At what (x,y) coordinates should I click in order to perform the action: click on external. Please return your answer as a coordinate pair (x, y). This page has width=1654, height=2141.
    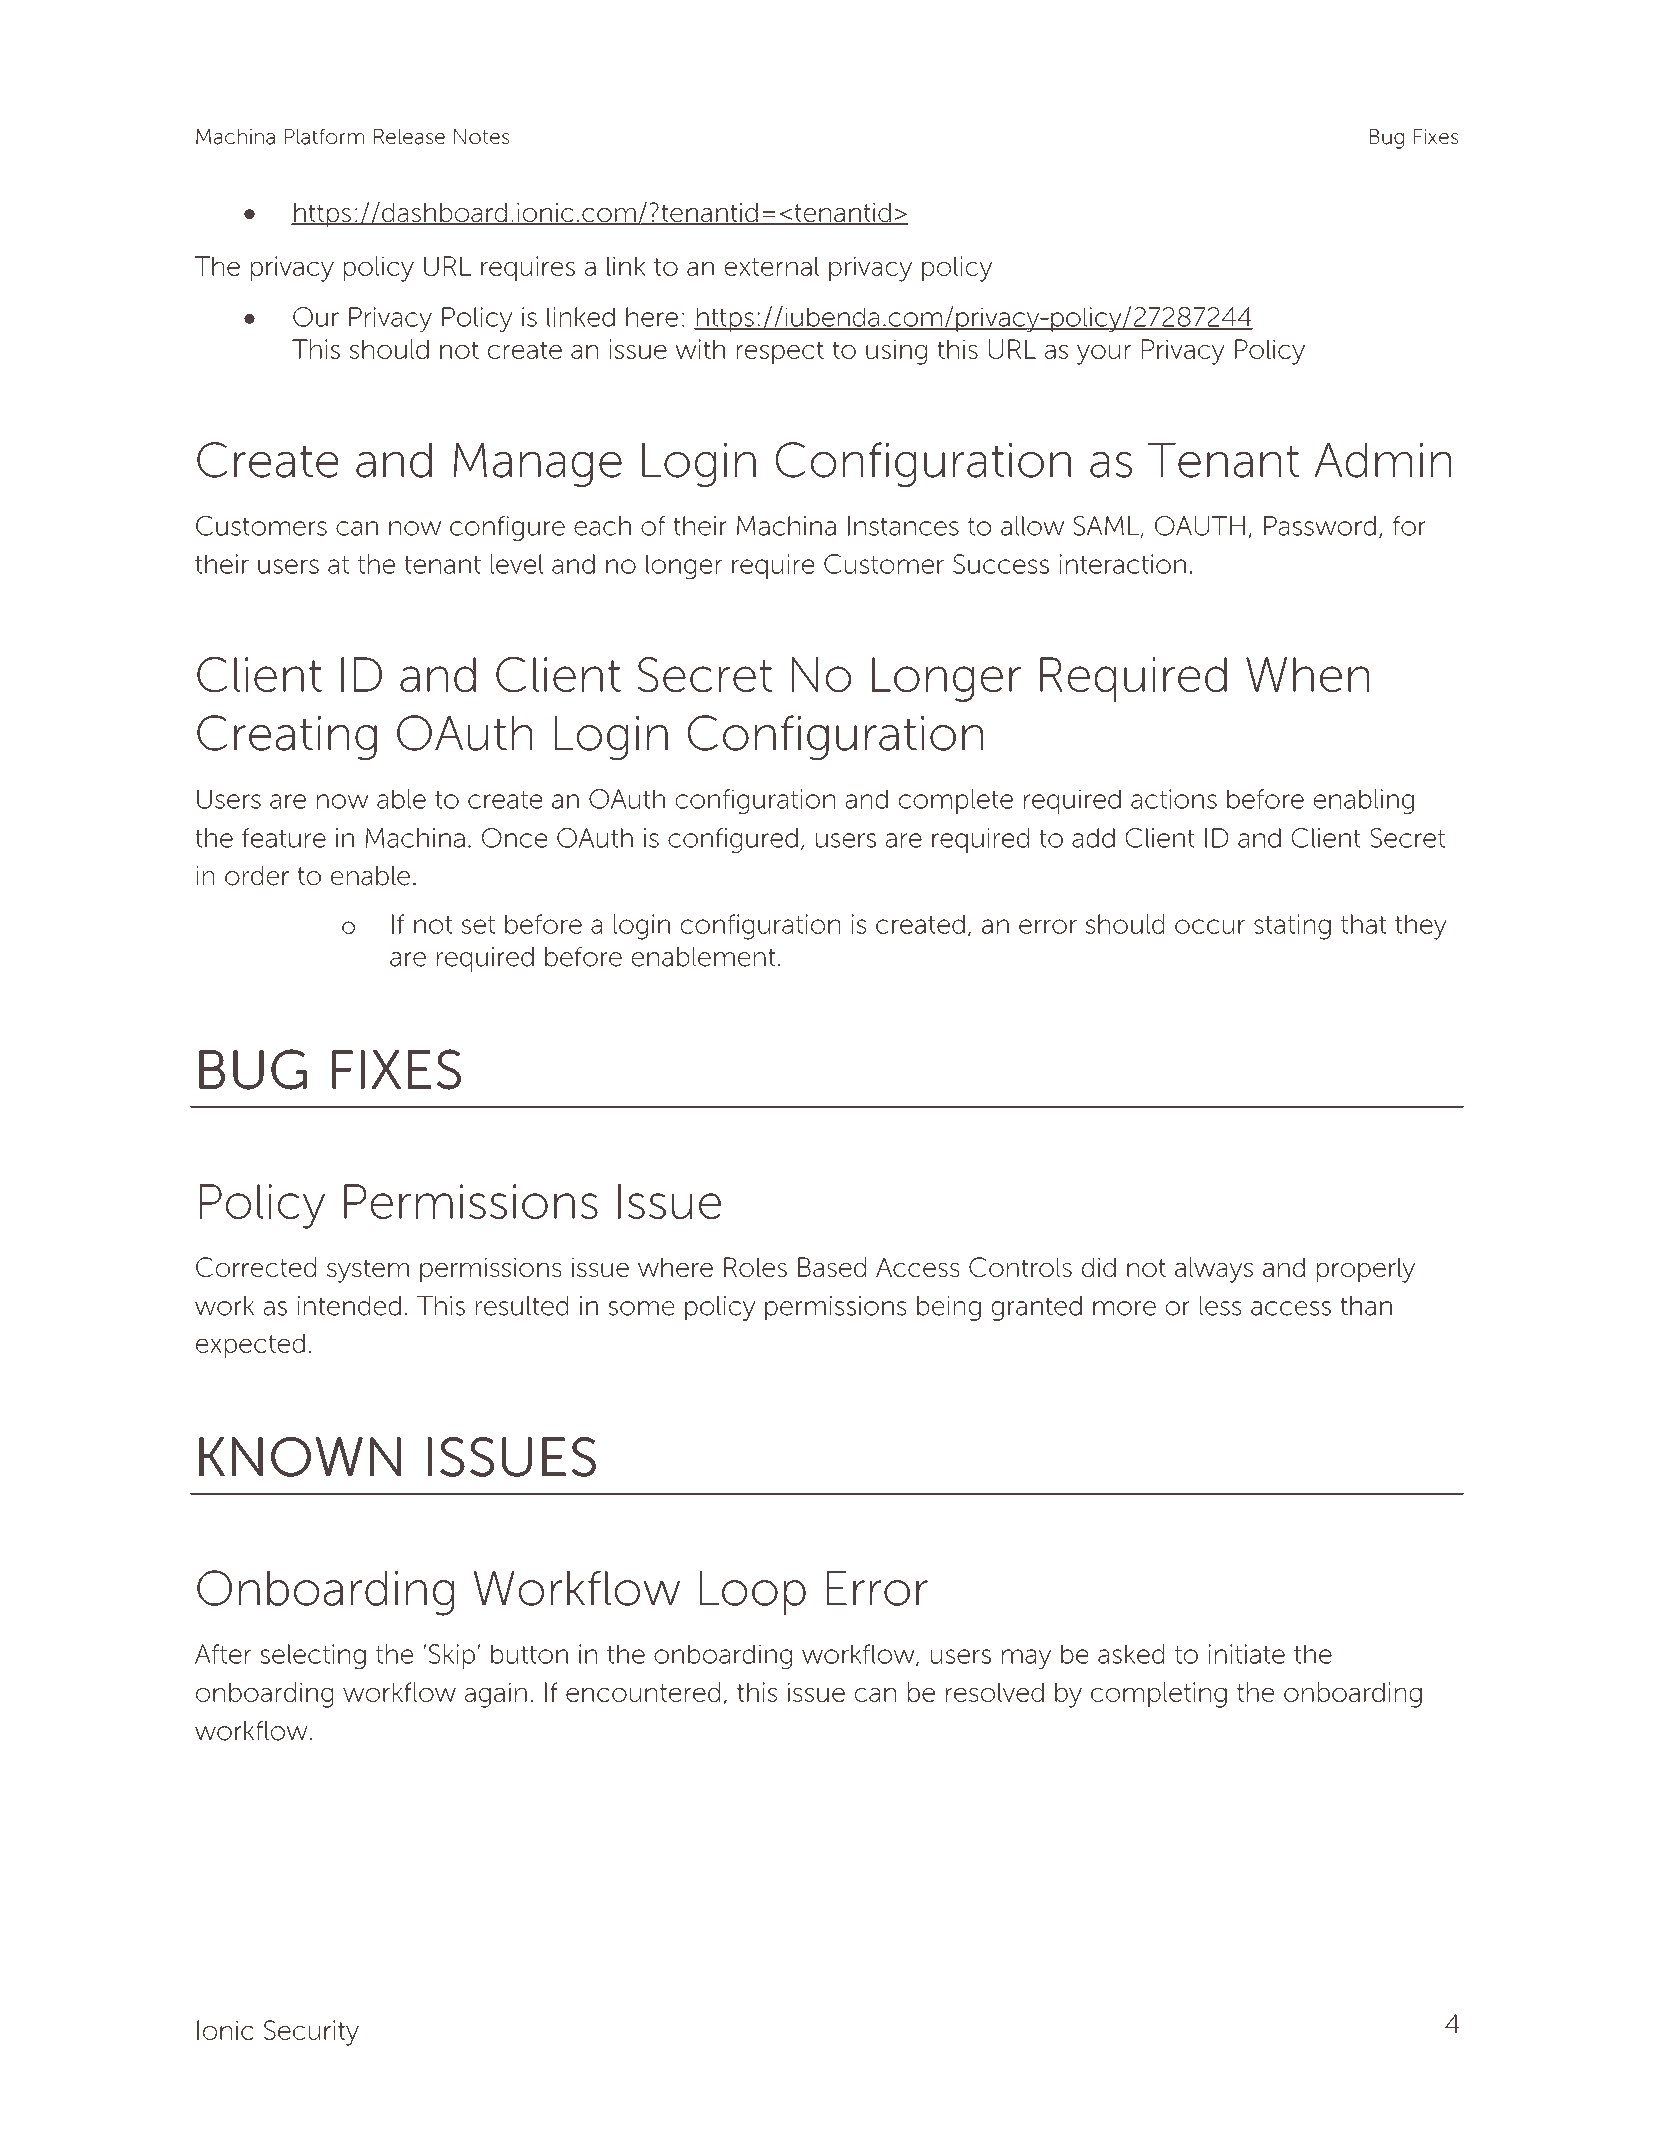
    Looking at the image, I should click on (772, 266).
